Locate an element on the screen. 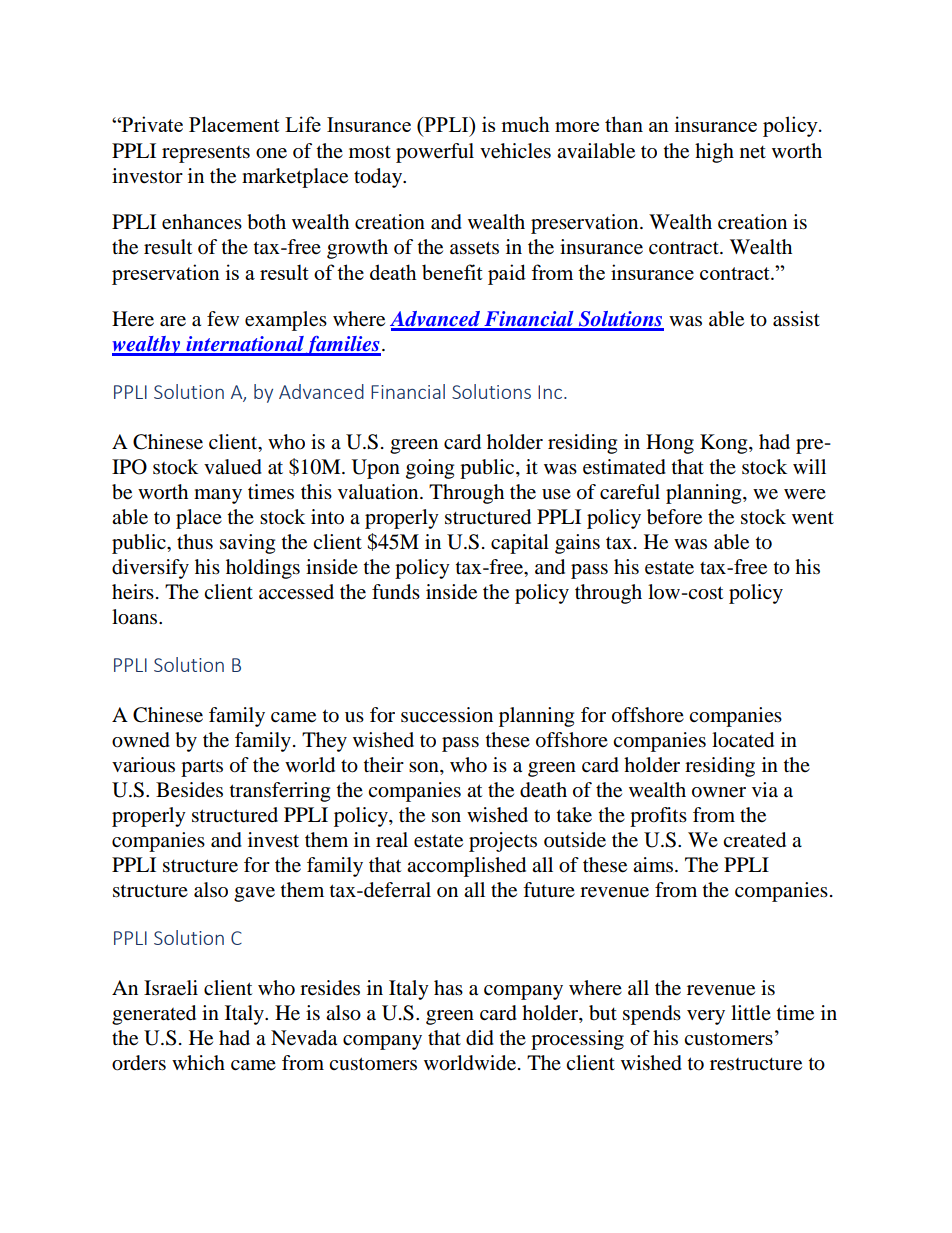 This screenshot has width=952, height=1233. represents is located at coordinates (206, 154).
